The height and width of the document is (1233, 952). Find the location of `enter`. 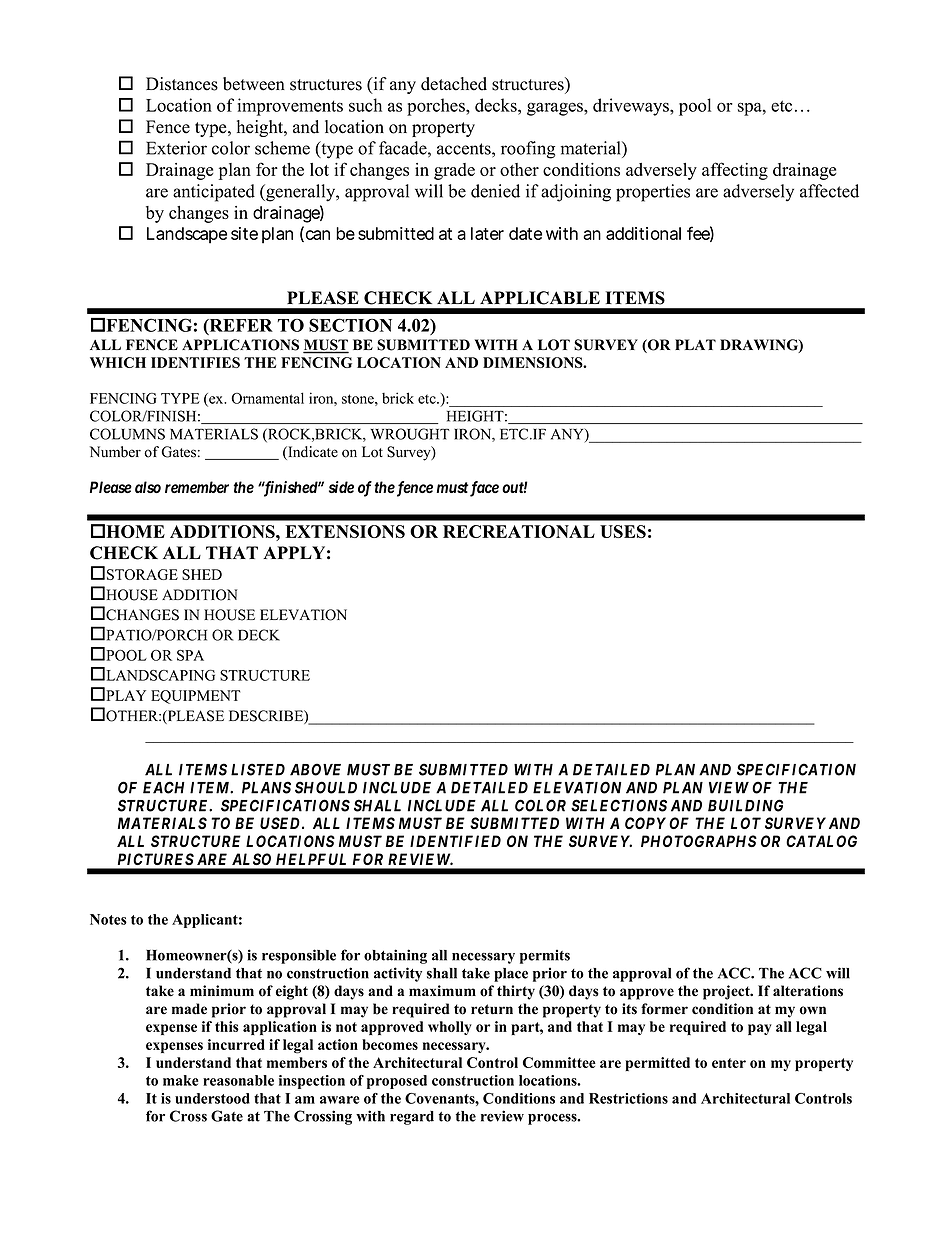

enter is located at coordinates (729, 1063).
